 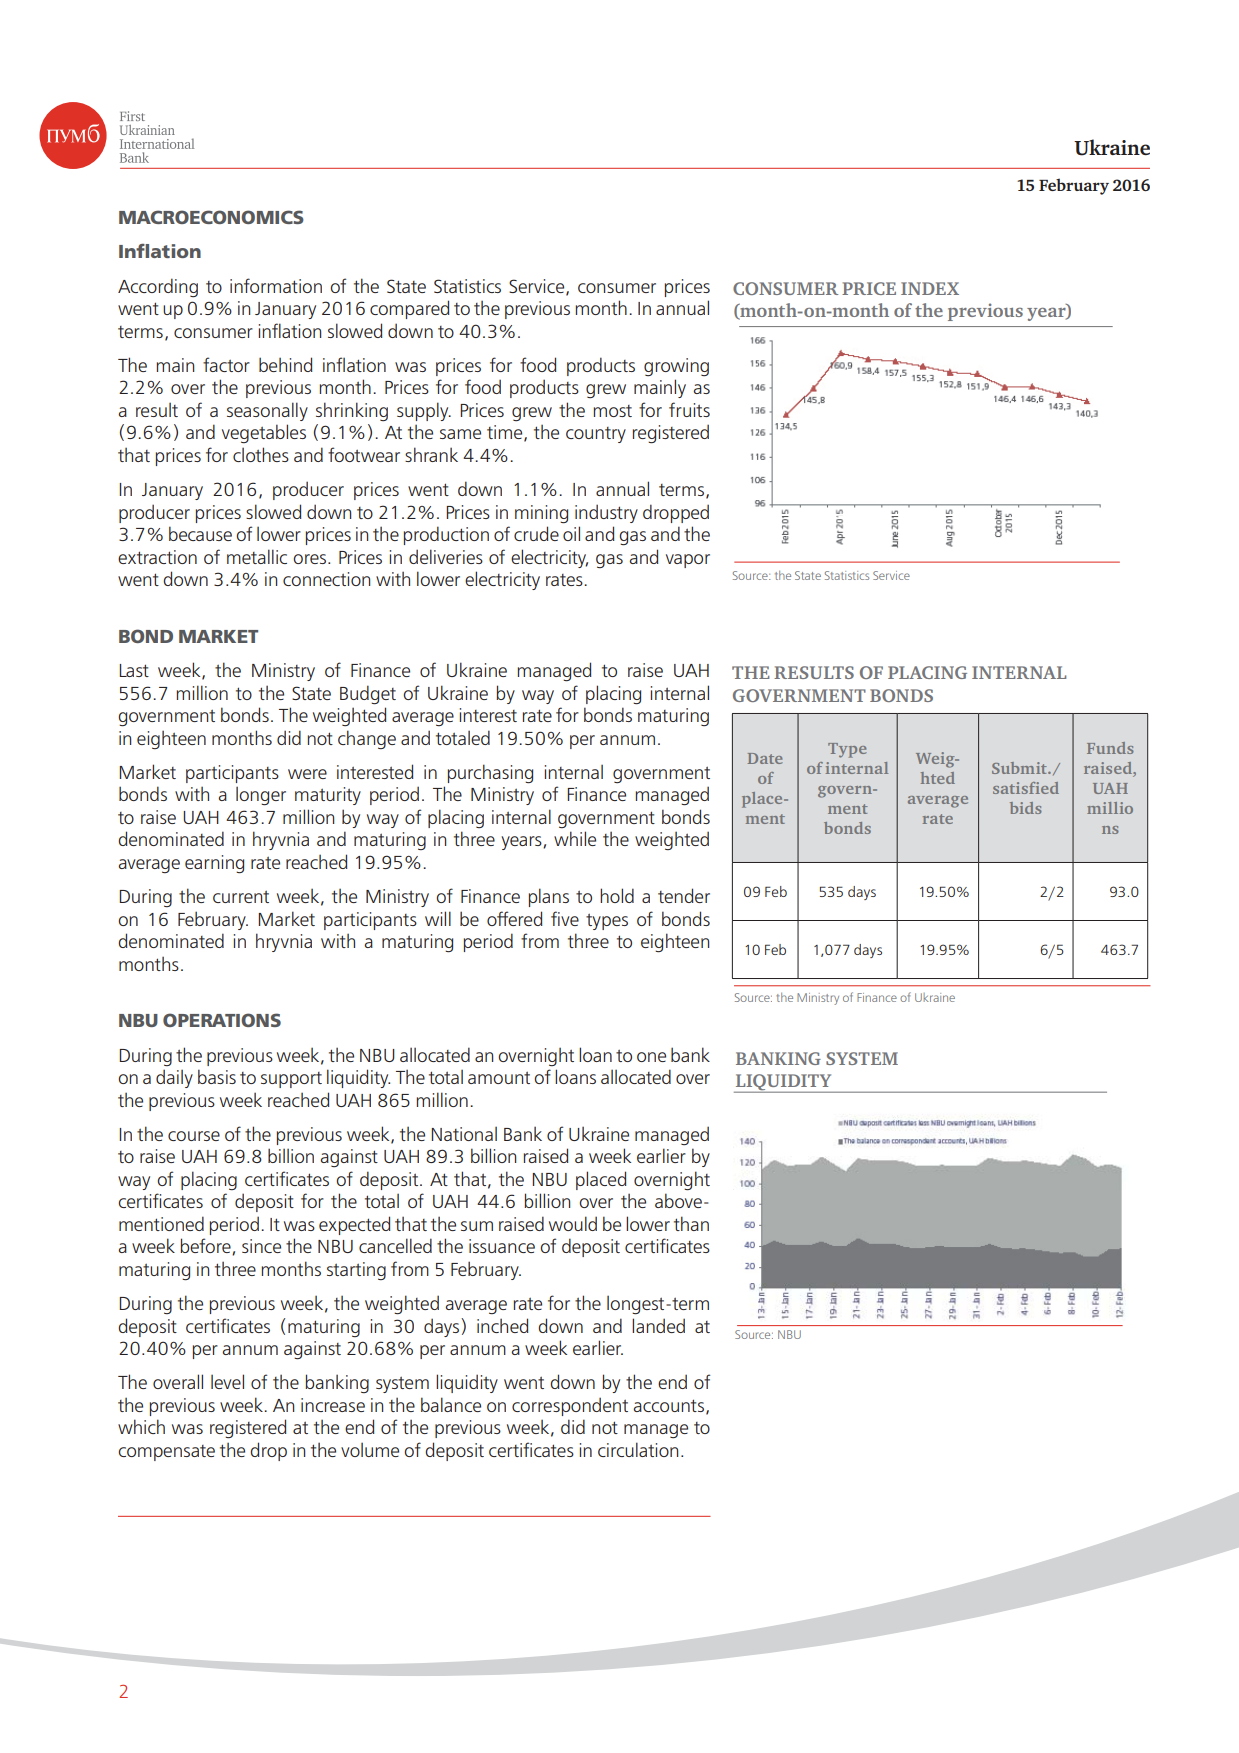 I want to click on accounts, so click(x=670, y=1406).
